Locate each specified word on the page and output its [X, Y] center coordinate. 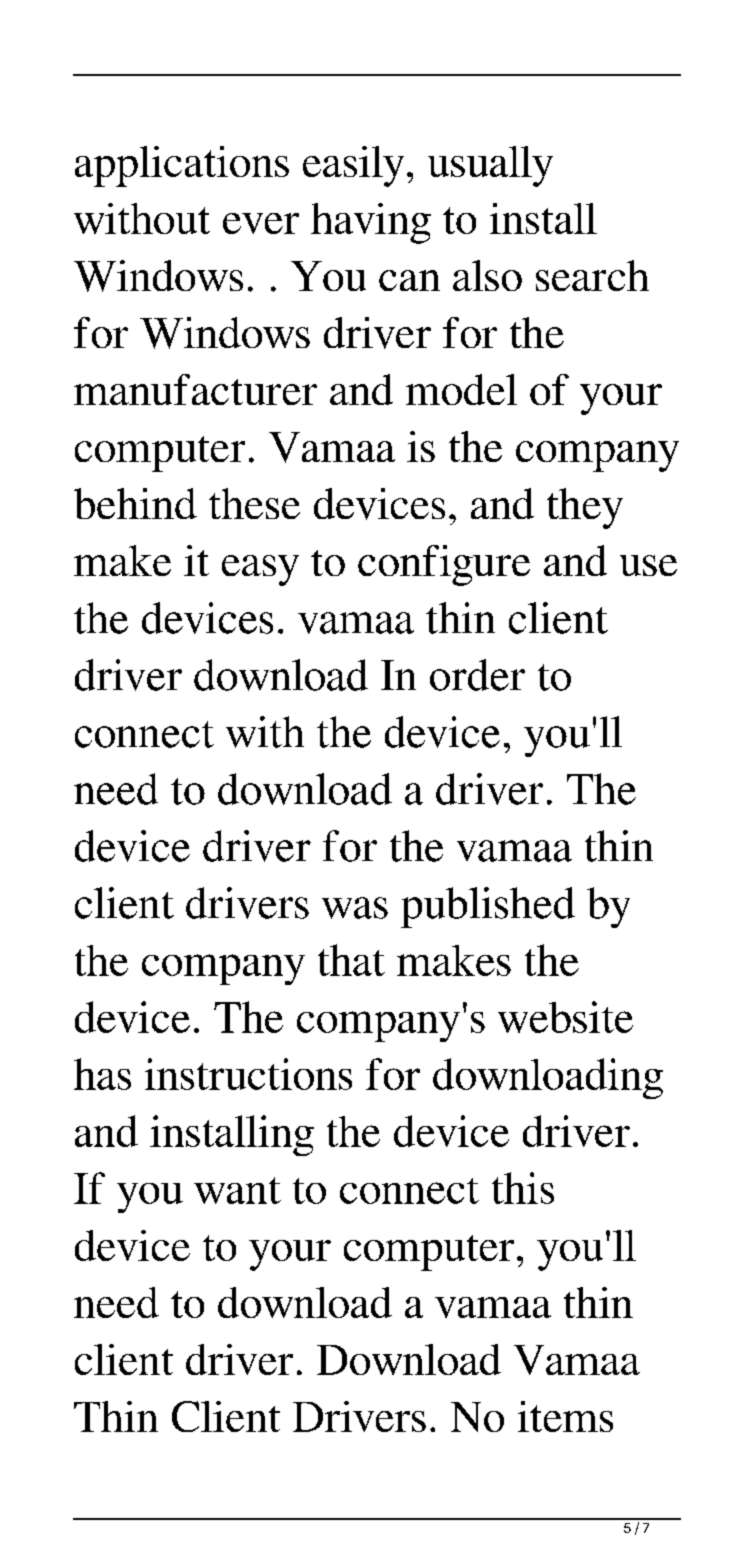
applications [182, 166]
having [371, 223]
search [592, 275]
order [477, 675]
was [355, 908]
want [237, 1190]
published [488, 907]
